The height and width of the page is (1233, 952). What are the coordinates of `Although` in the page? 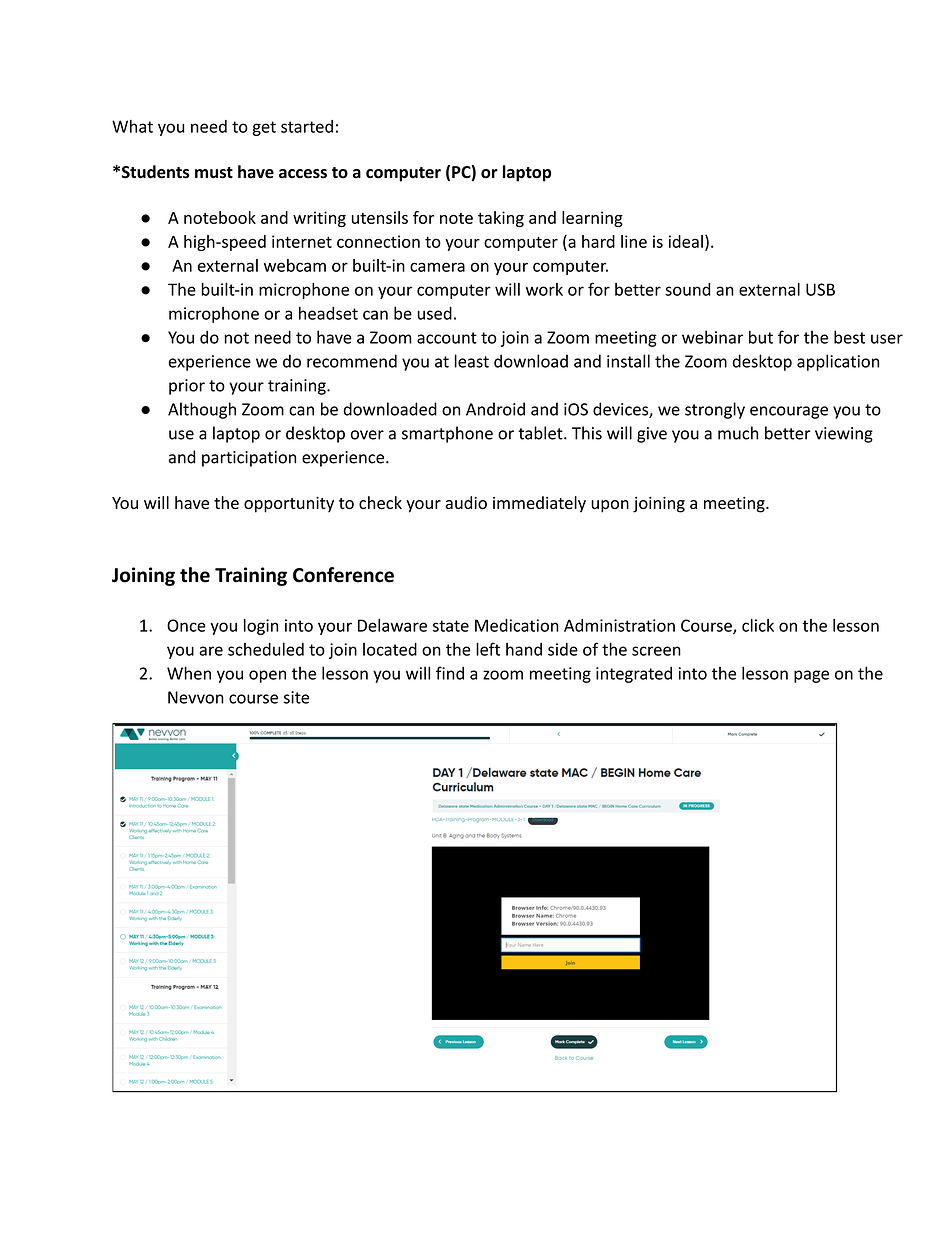 It's located at (202, 410).
